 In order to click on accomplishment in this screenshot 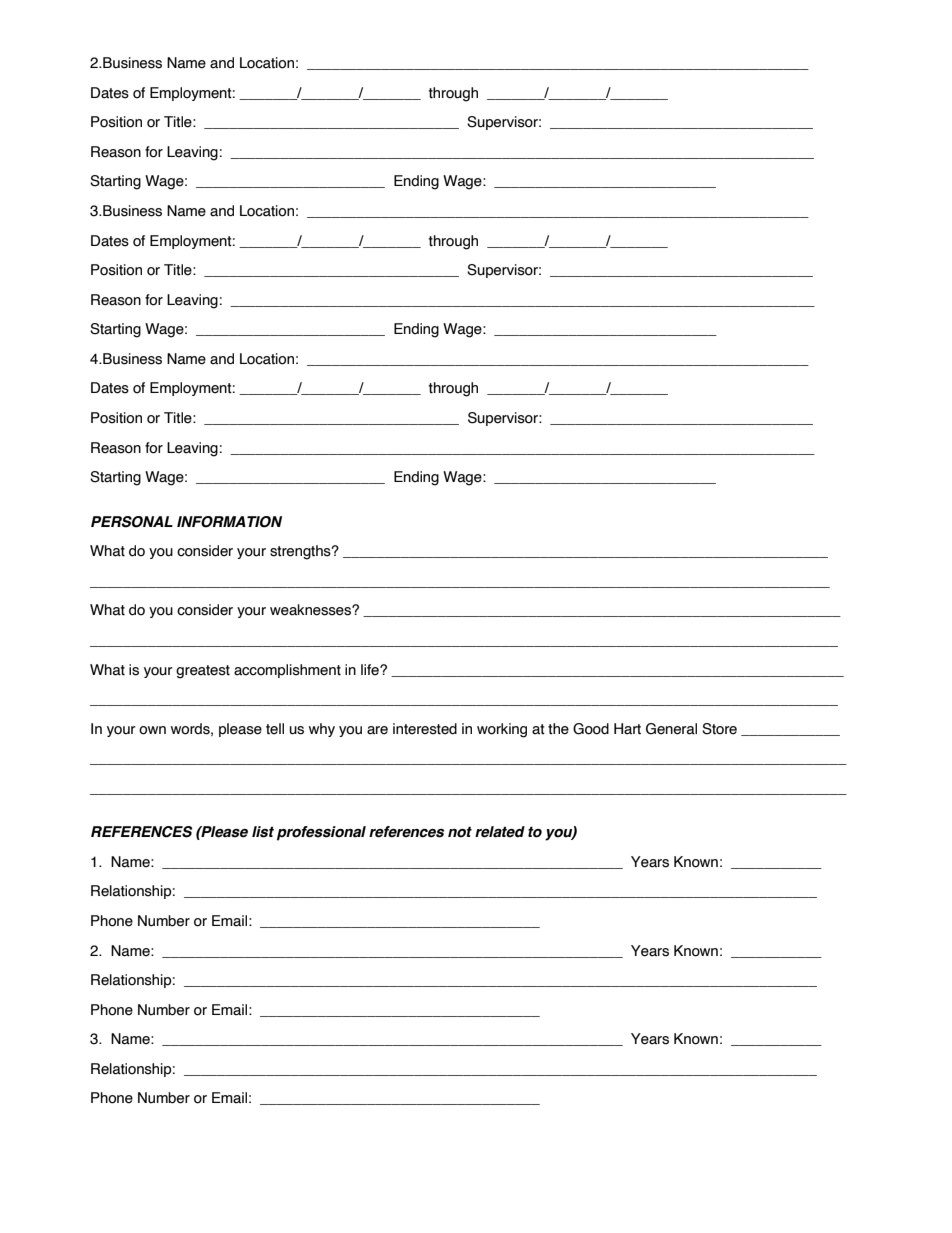, I will do `click(287, 671)`.
